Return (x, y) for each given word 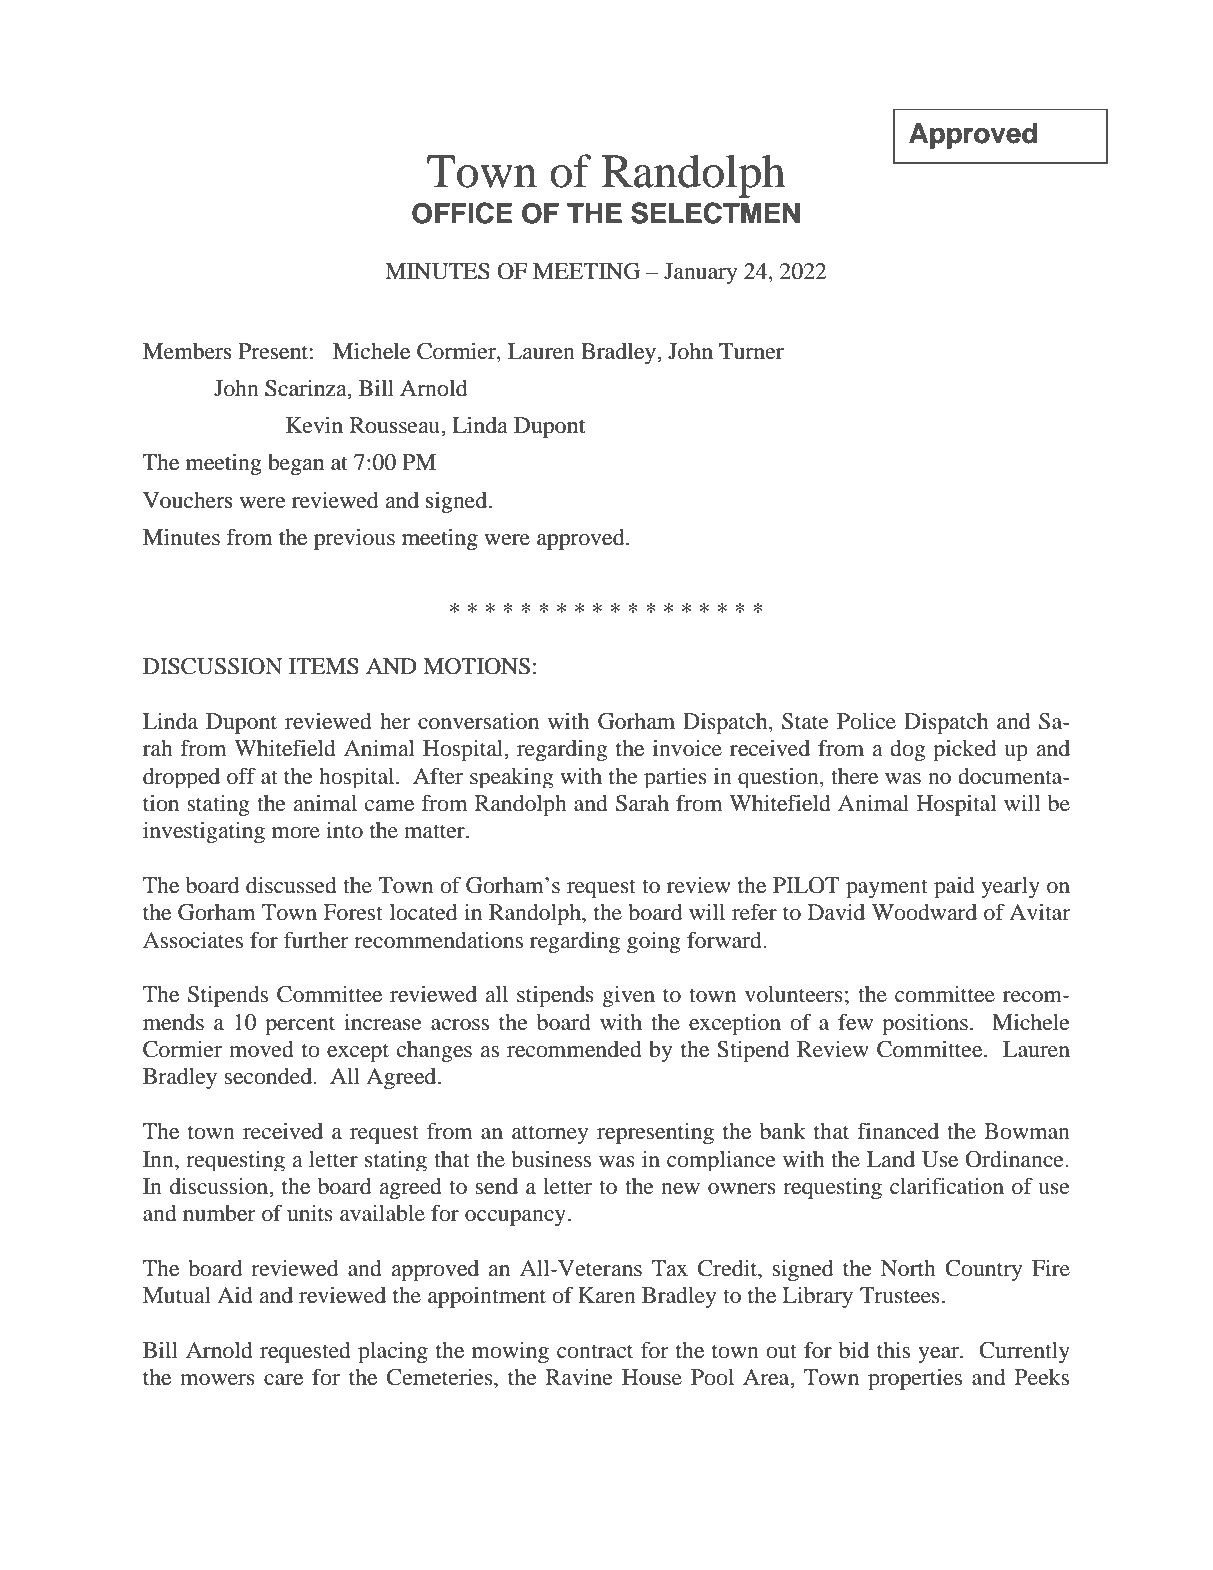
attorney (550, 1134)
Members (187, 351)
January (700, 273)
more (296, 833)
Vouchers (188, 500)
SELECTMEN (715, 213)
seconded (269, 1076)
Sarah (642, 803)
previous (354, 539)
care (283, 1379)
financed (898, 1131)
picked (964, 750)
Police (866, 721)
